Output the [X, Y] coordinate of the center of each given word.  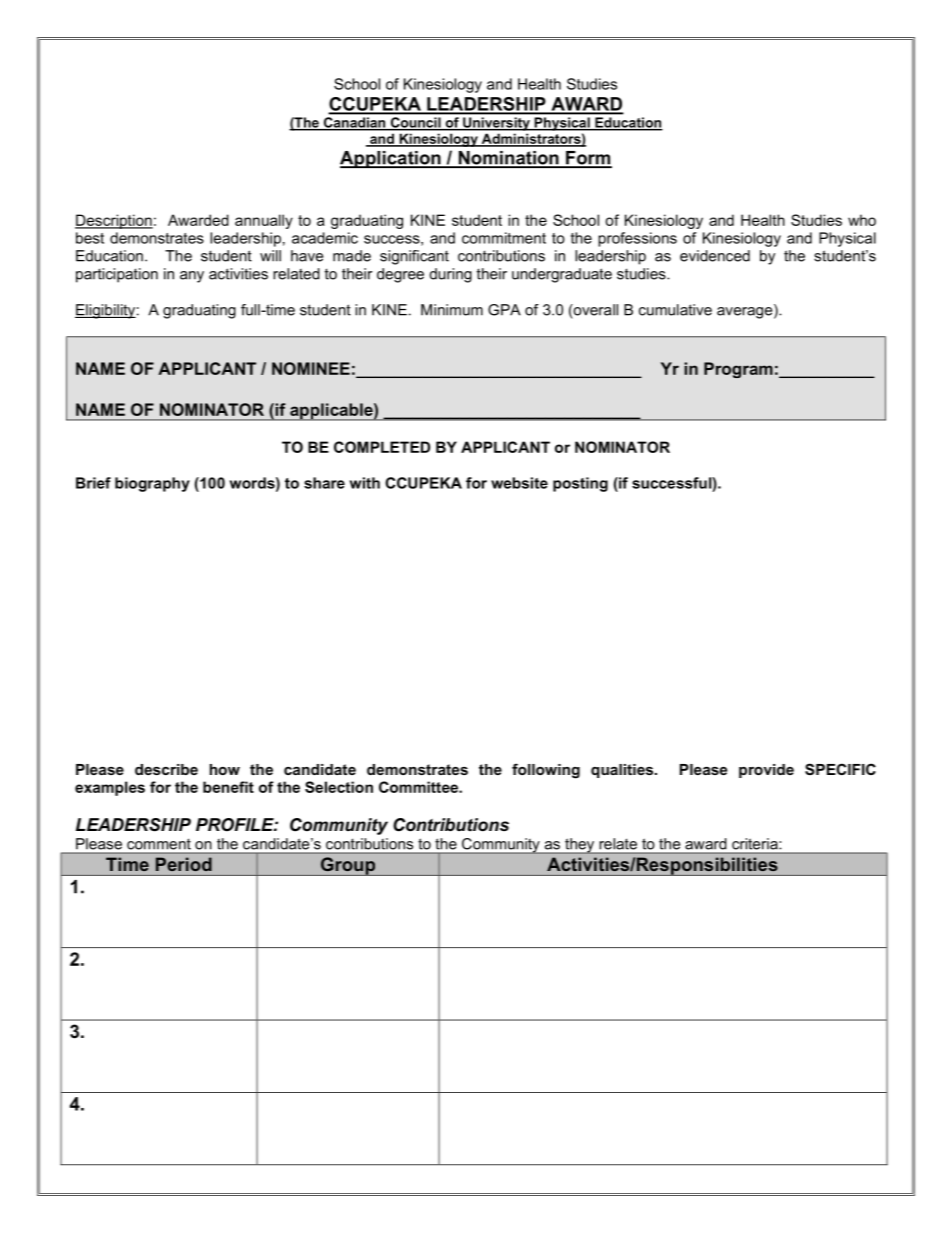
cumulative [675, 310]
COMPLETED [382, 447]
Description [114, 221]
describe [166, 769]
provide [766, 771]
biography [152, 484]
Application [391, 159]
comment [159, 844]
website [519, 483]
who [862, 220]
